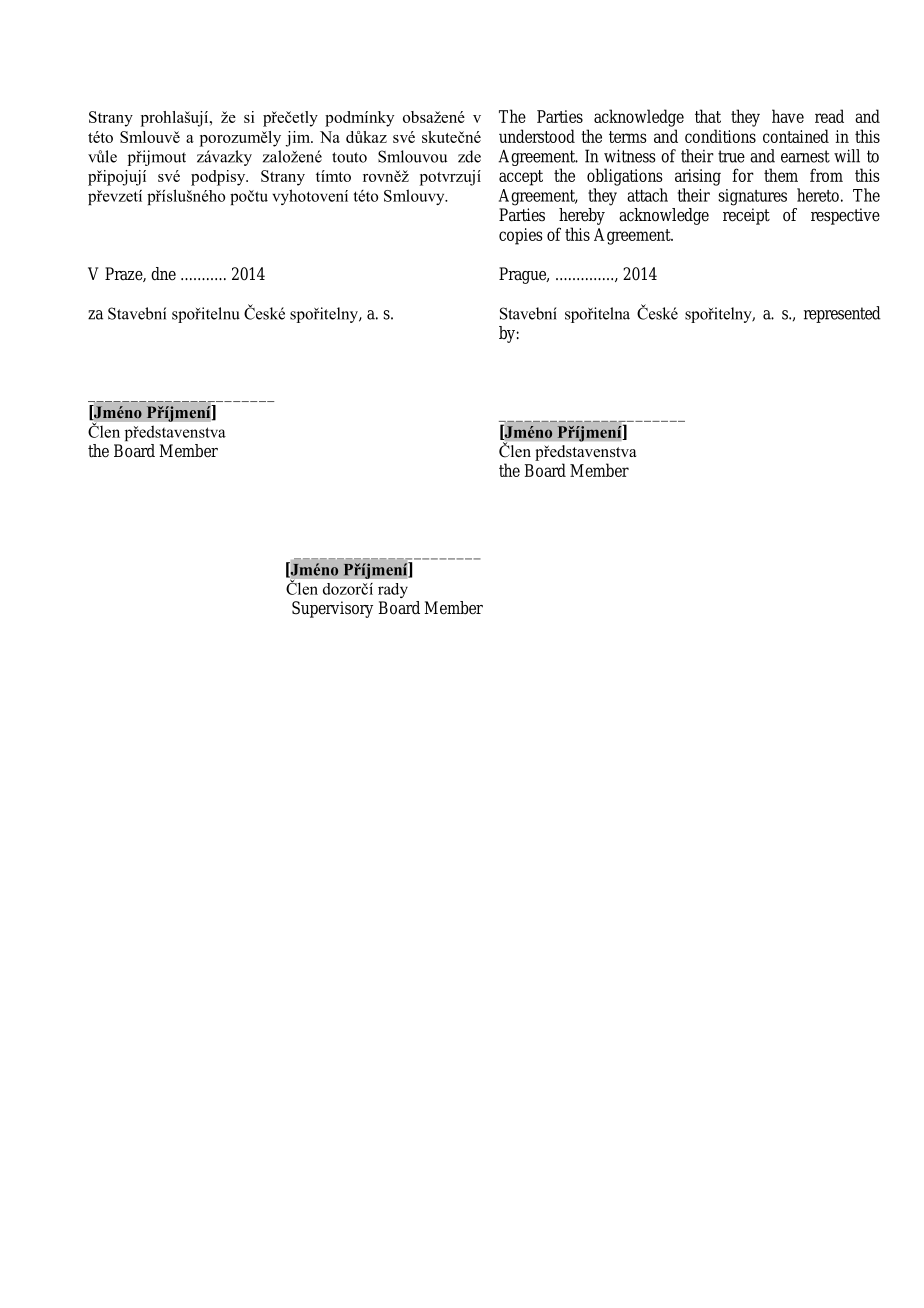 The height and width of the screenshot is (1308, 924). Describe the element at coordinates (796, 136) in the screenshot. I see `contained` at that location.
